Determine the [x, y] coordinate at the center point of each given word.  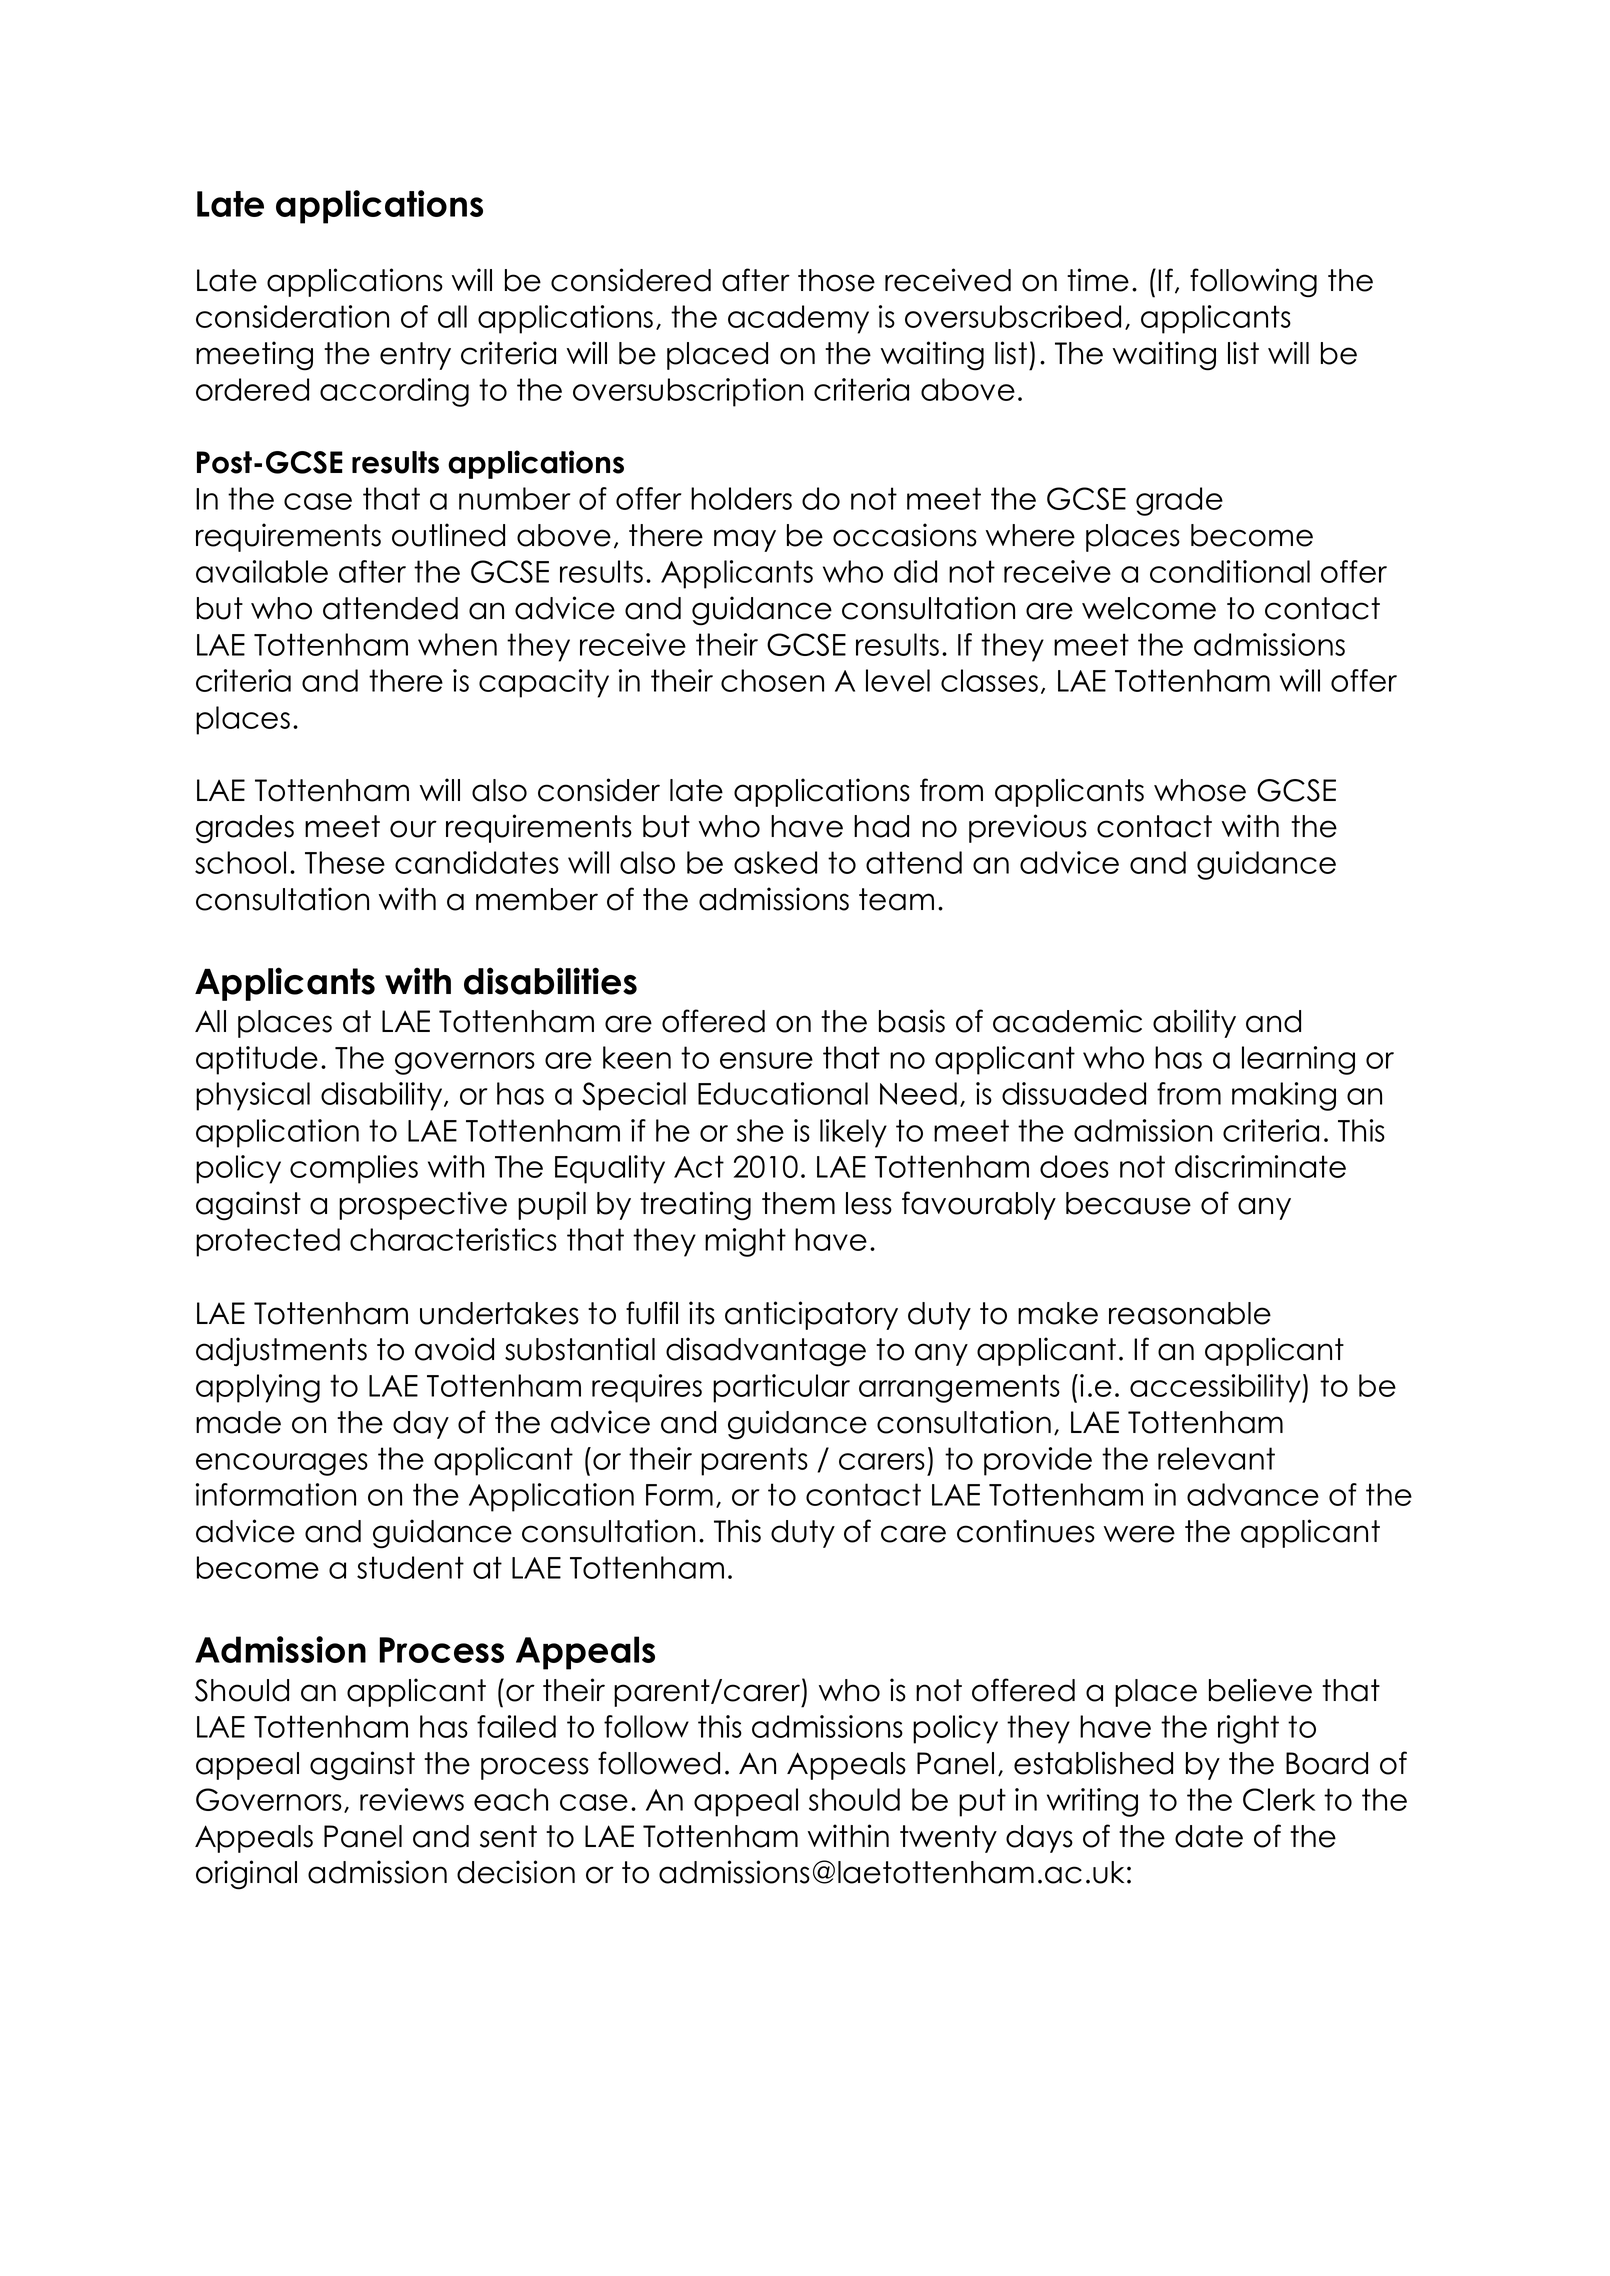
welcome [1149, 608]
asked [775, 862]
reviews [412, 1799]
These [345, 862]
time [1098, 280]
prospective [423, 1205]
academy [798, 319]
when [457, 644]
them [798, 1203]
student [410, 1567]
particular [781, 1388]
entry [415, 356]
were [1139, 1534]
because [1128, 1203]
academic [1067, 1021]
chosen [772, 680]
